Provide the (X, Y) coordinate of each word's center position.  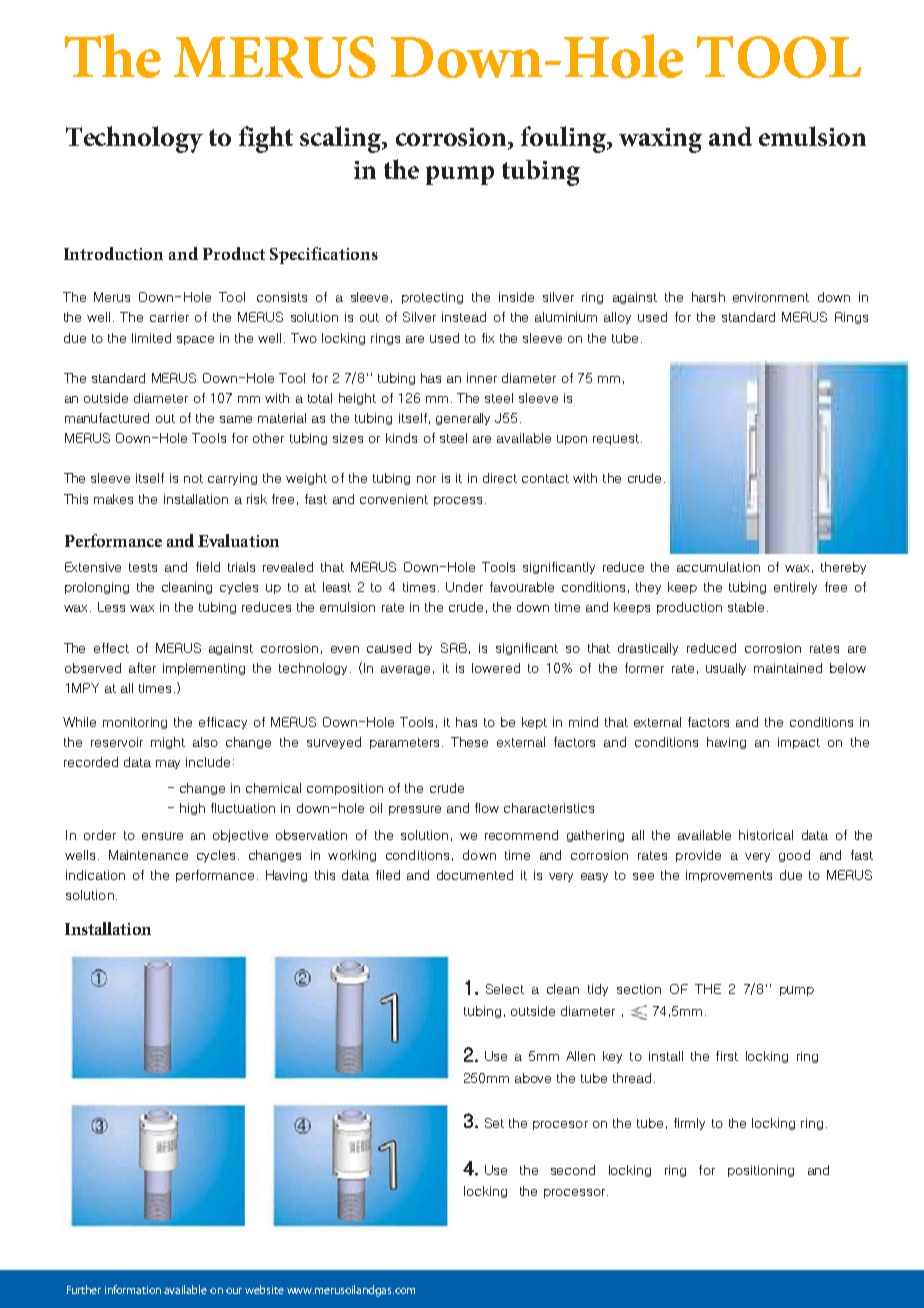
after (142, 668)
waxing (660, 140)
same (236, 419)
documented (475, 875)
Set (494, 1123)
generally (463, 419)
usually (726, 669)
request (616, 439)
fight (266, 139)
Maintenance (148, 855)
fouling (564, 139)
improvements (729, 876)
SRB (454, 648)
